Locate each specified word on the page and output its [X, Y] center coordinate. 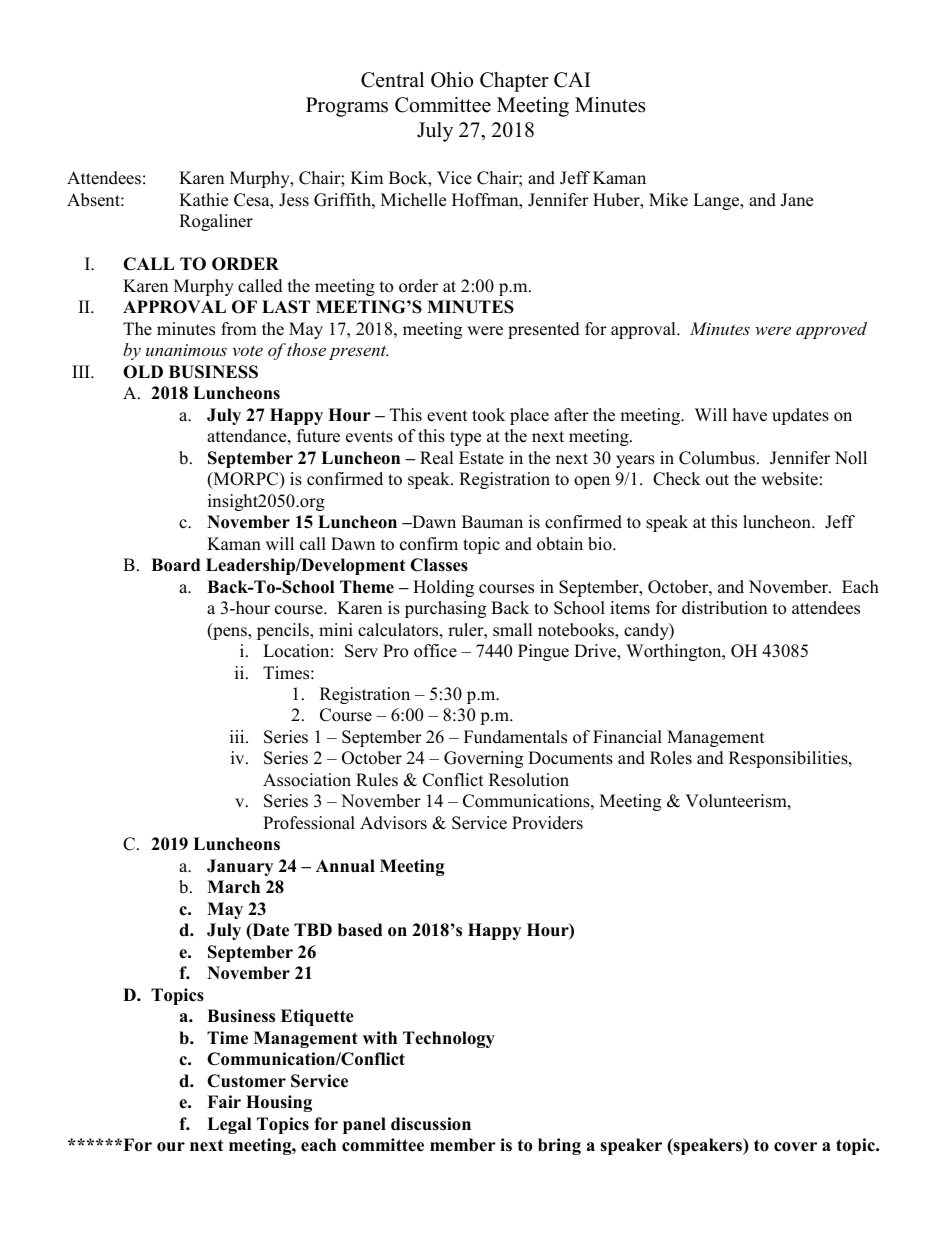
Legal [229, 1125]
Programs [347, 107]
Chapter [514, 82]
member [463, 1145]
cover [795, 1147]
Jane [797, 200]
